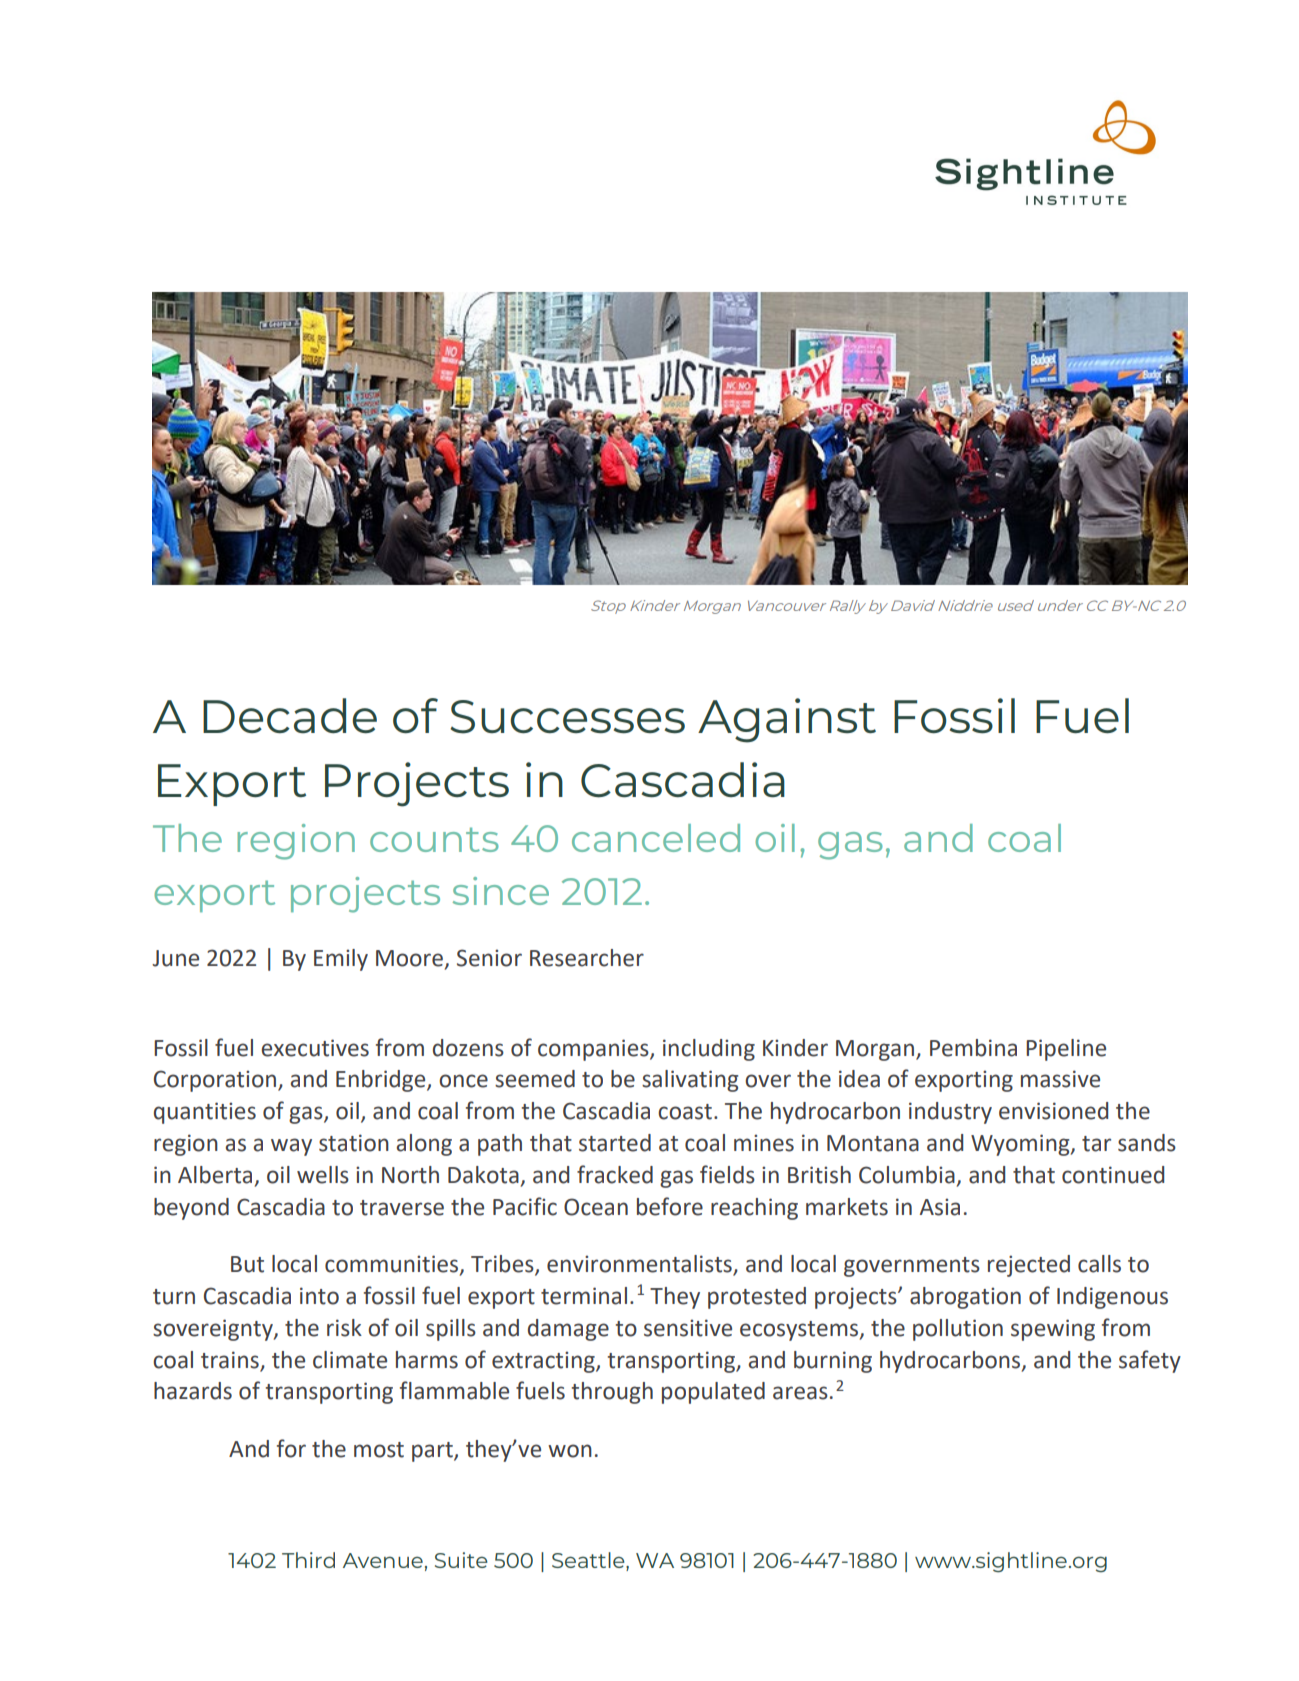  What do you see at coordinates (709, 1050) in the screenshot?
I see `including` at bounding box center [709, 1050].
